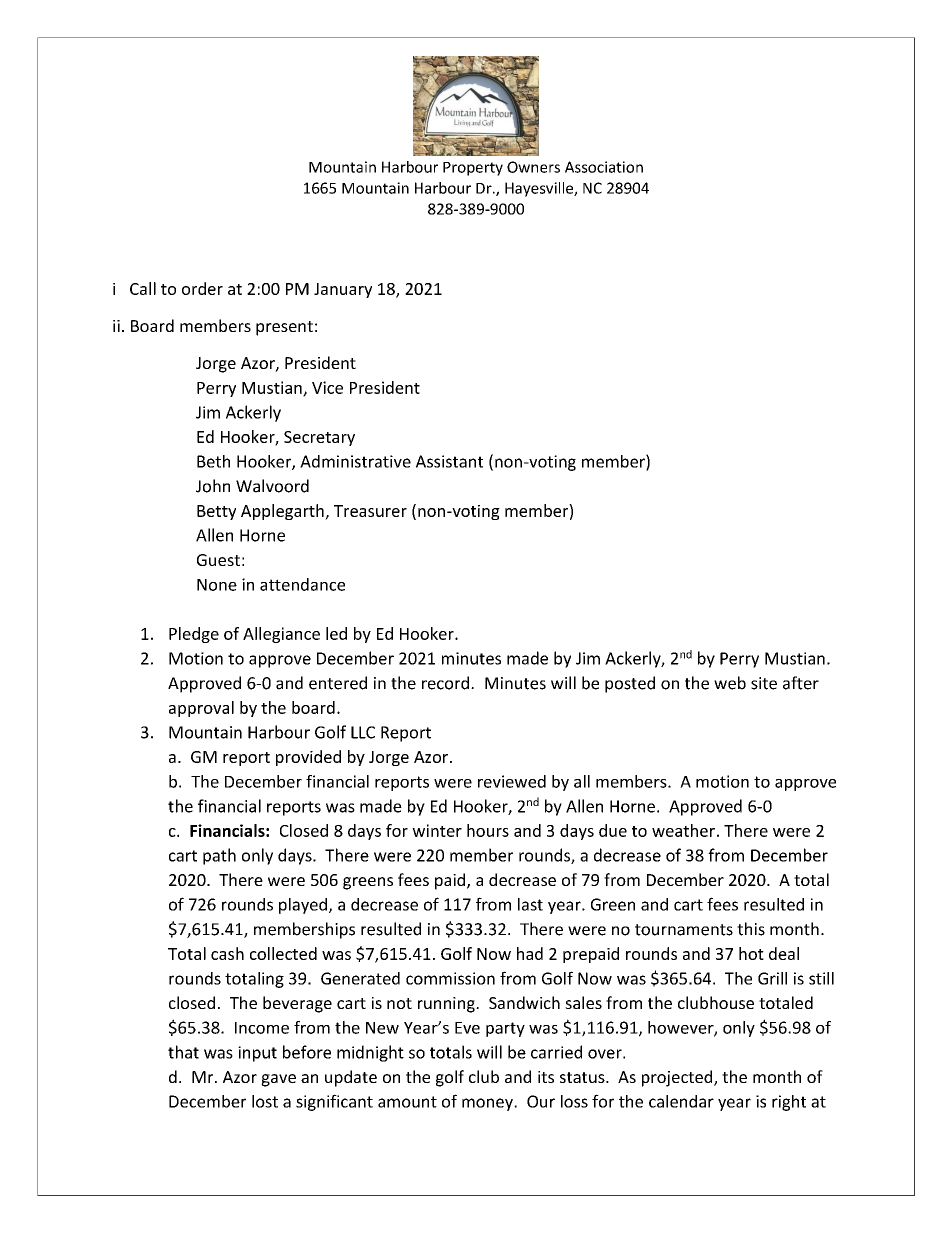 This image has height=1233, width=952. Describe the element at coordinates (789, 1103) in the image. I see `right` at that location.
